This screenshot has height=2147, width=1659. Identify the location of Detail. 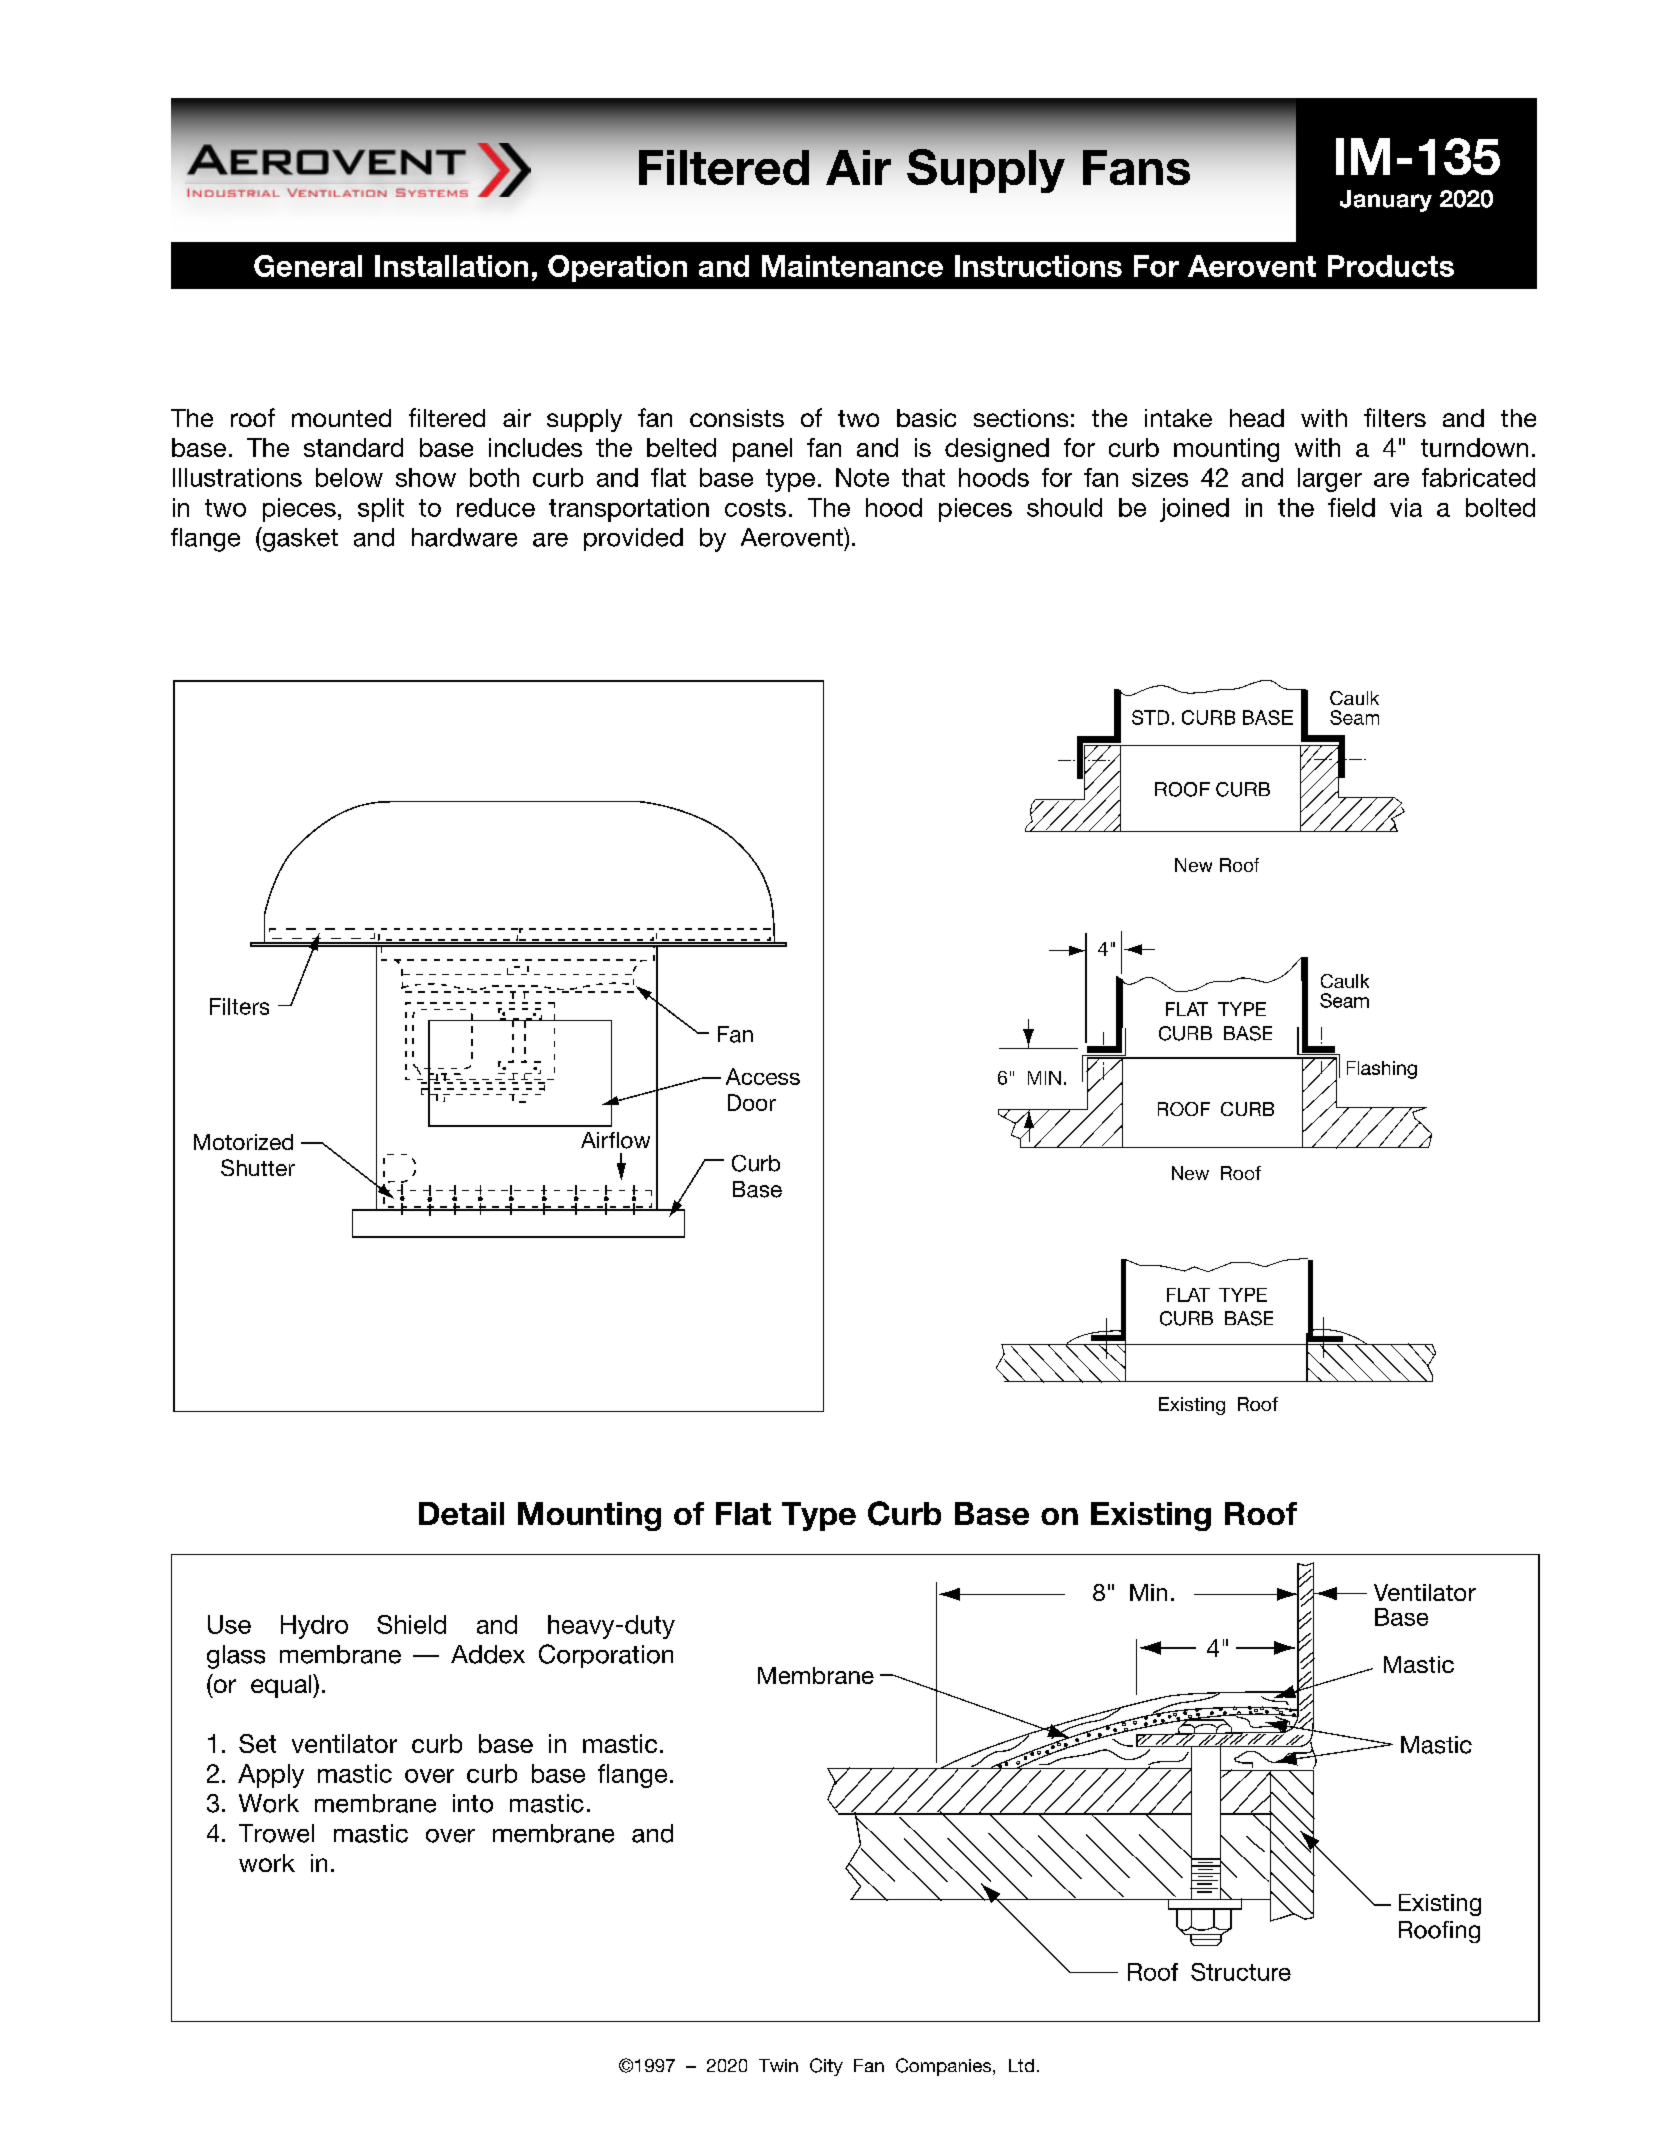
(461, 1513).
